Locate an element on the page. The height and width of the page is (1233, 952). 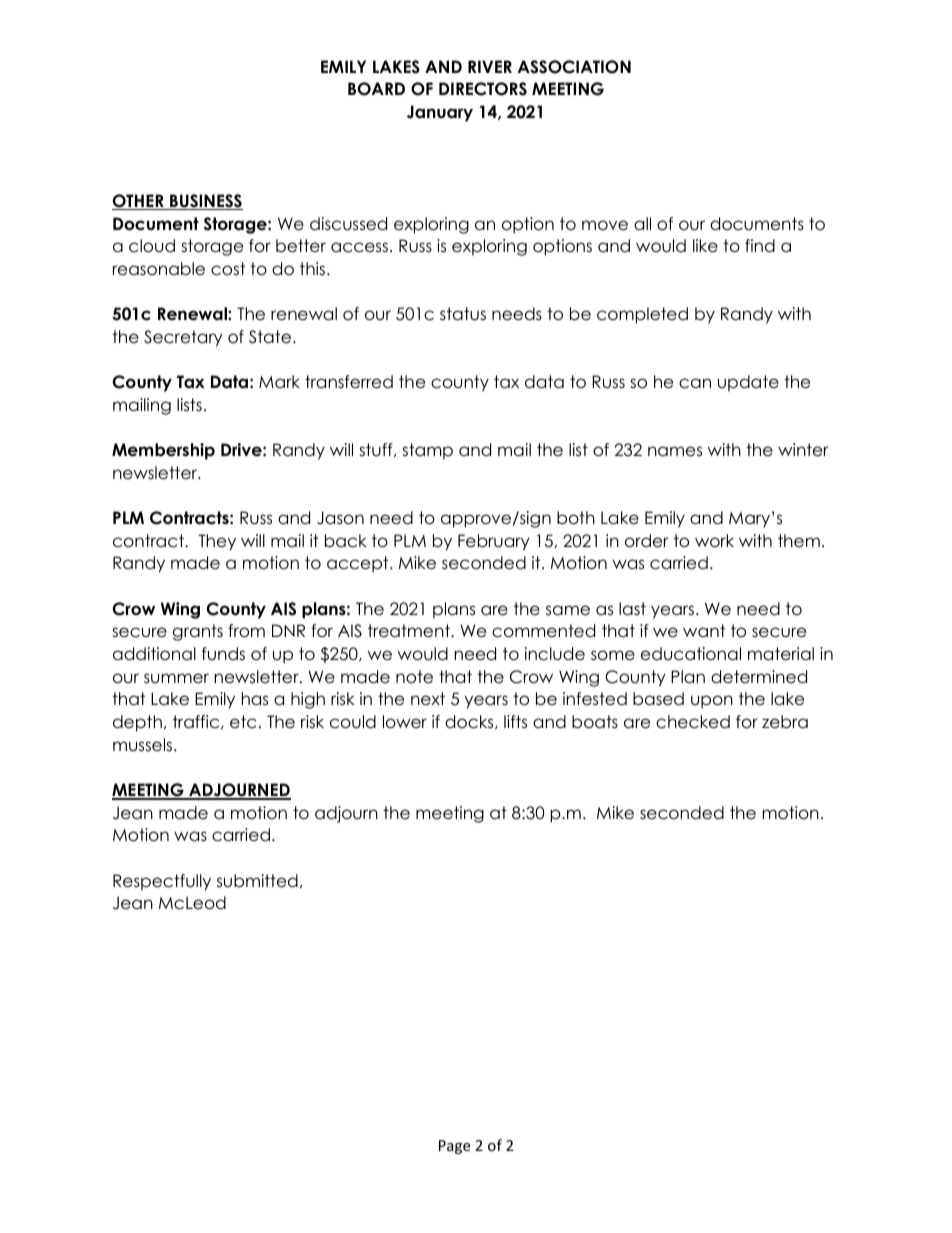
DIRECTORS is located at coordinates (483, 89).
